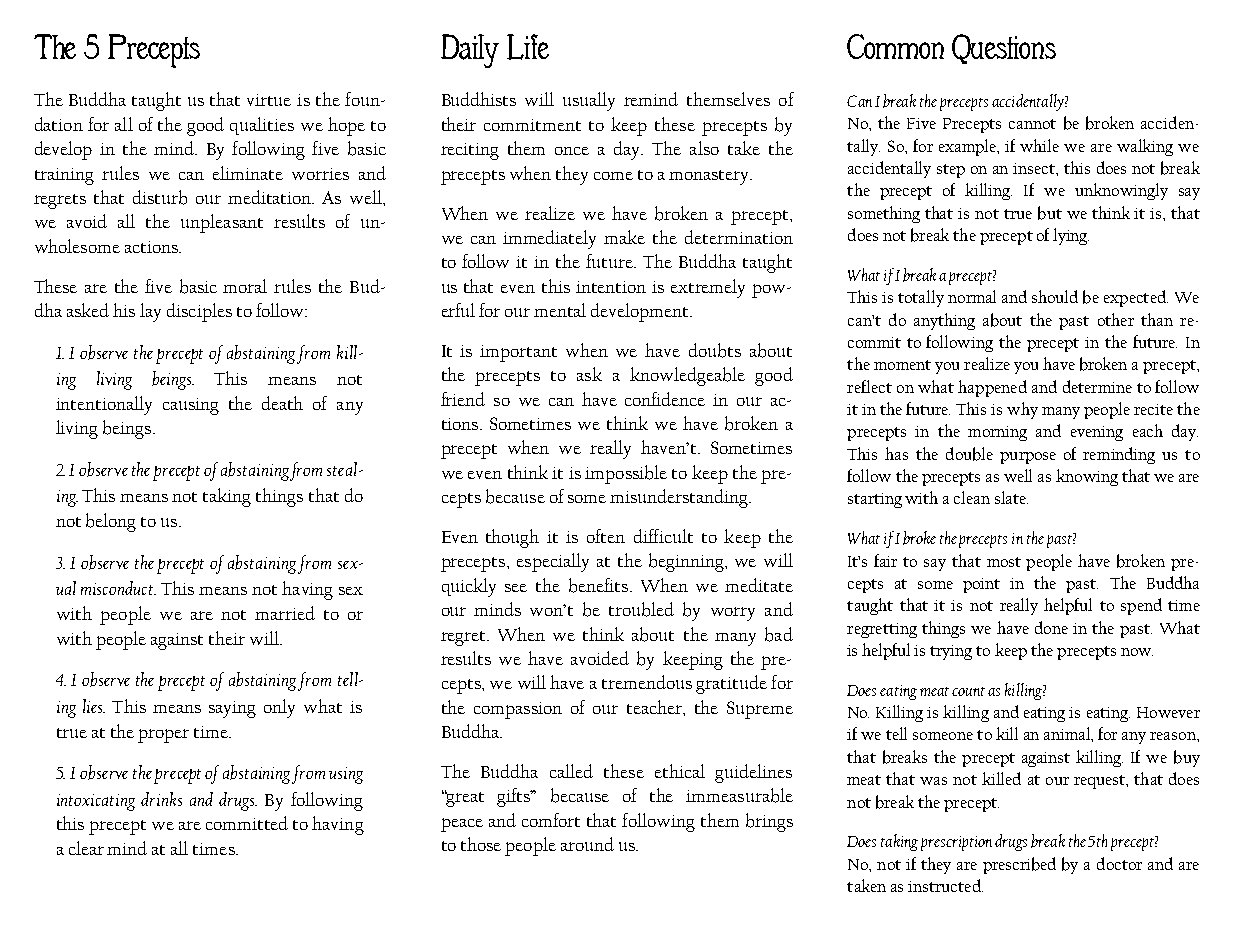  Describe the element at coordinates (86, 848) in the screenshot. I see `clear` at that location.
